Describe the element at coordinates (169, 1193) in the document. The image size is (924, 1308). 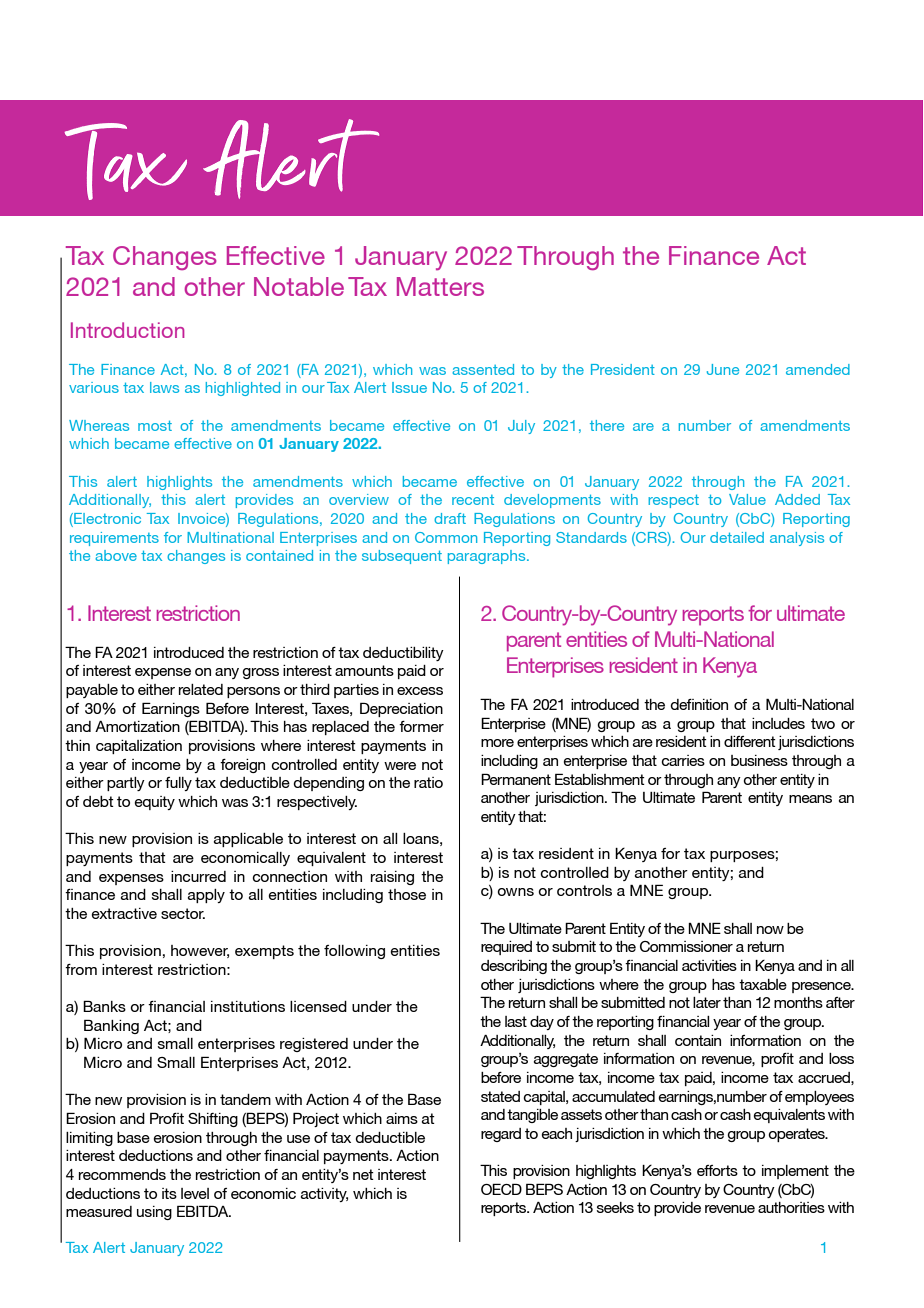
I see `its` at that location.
